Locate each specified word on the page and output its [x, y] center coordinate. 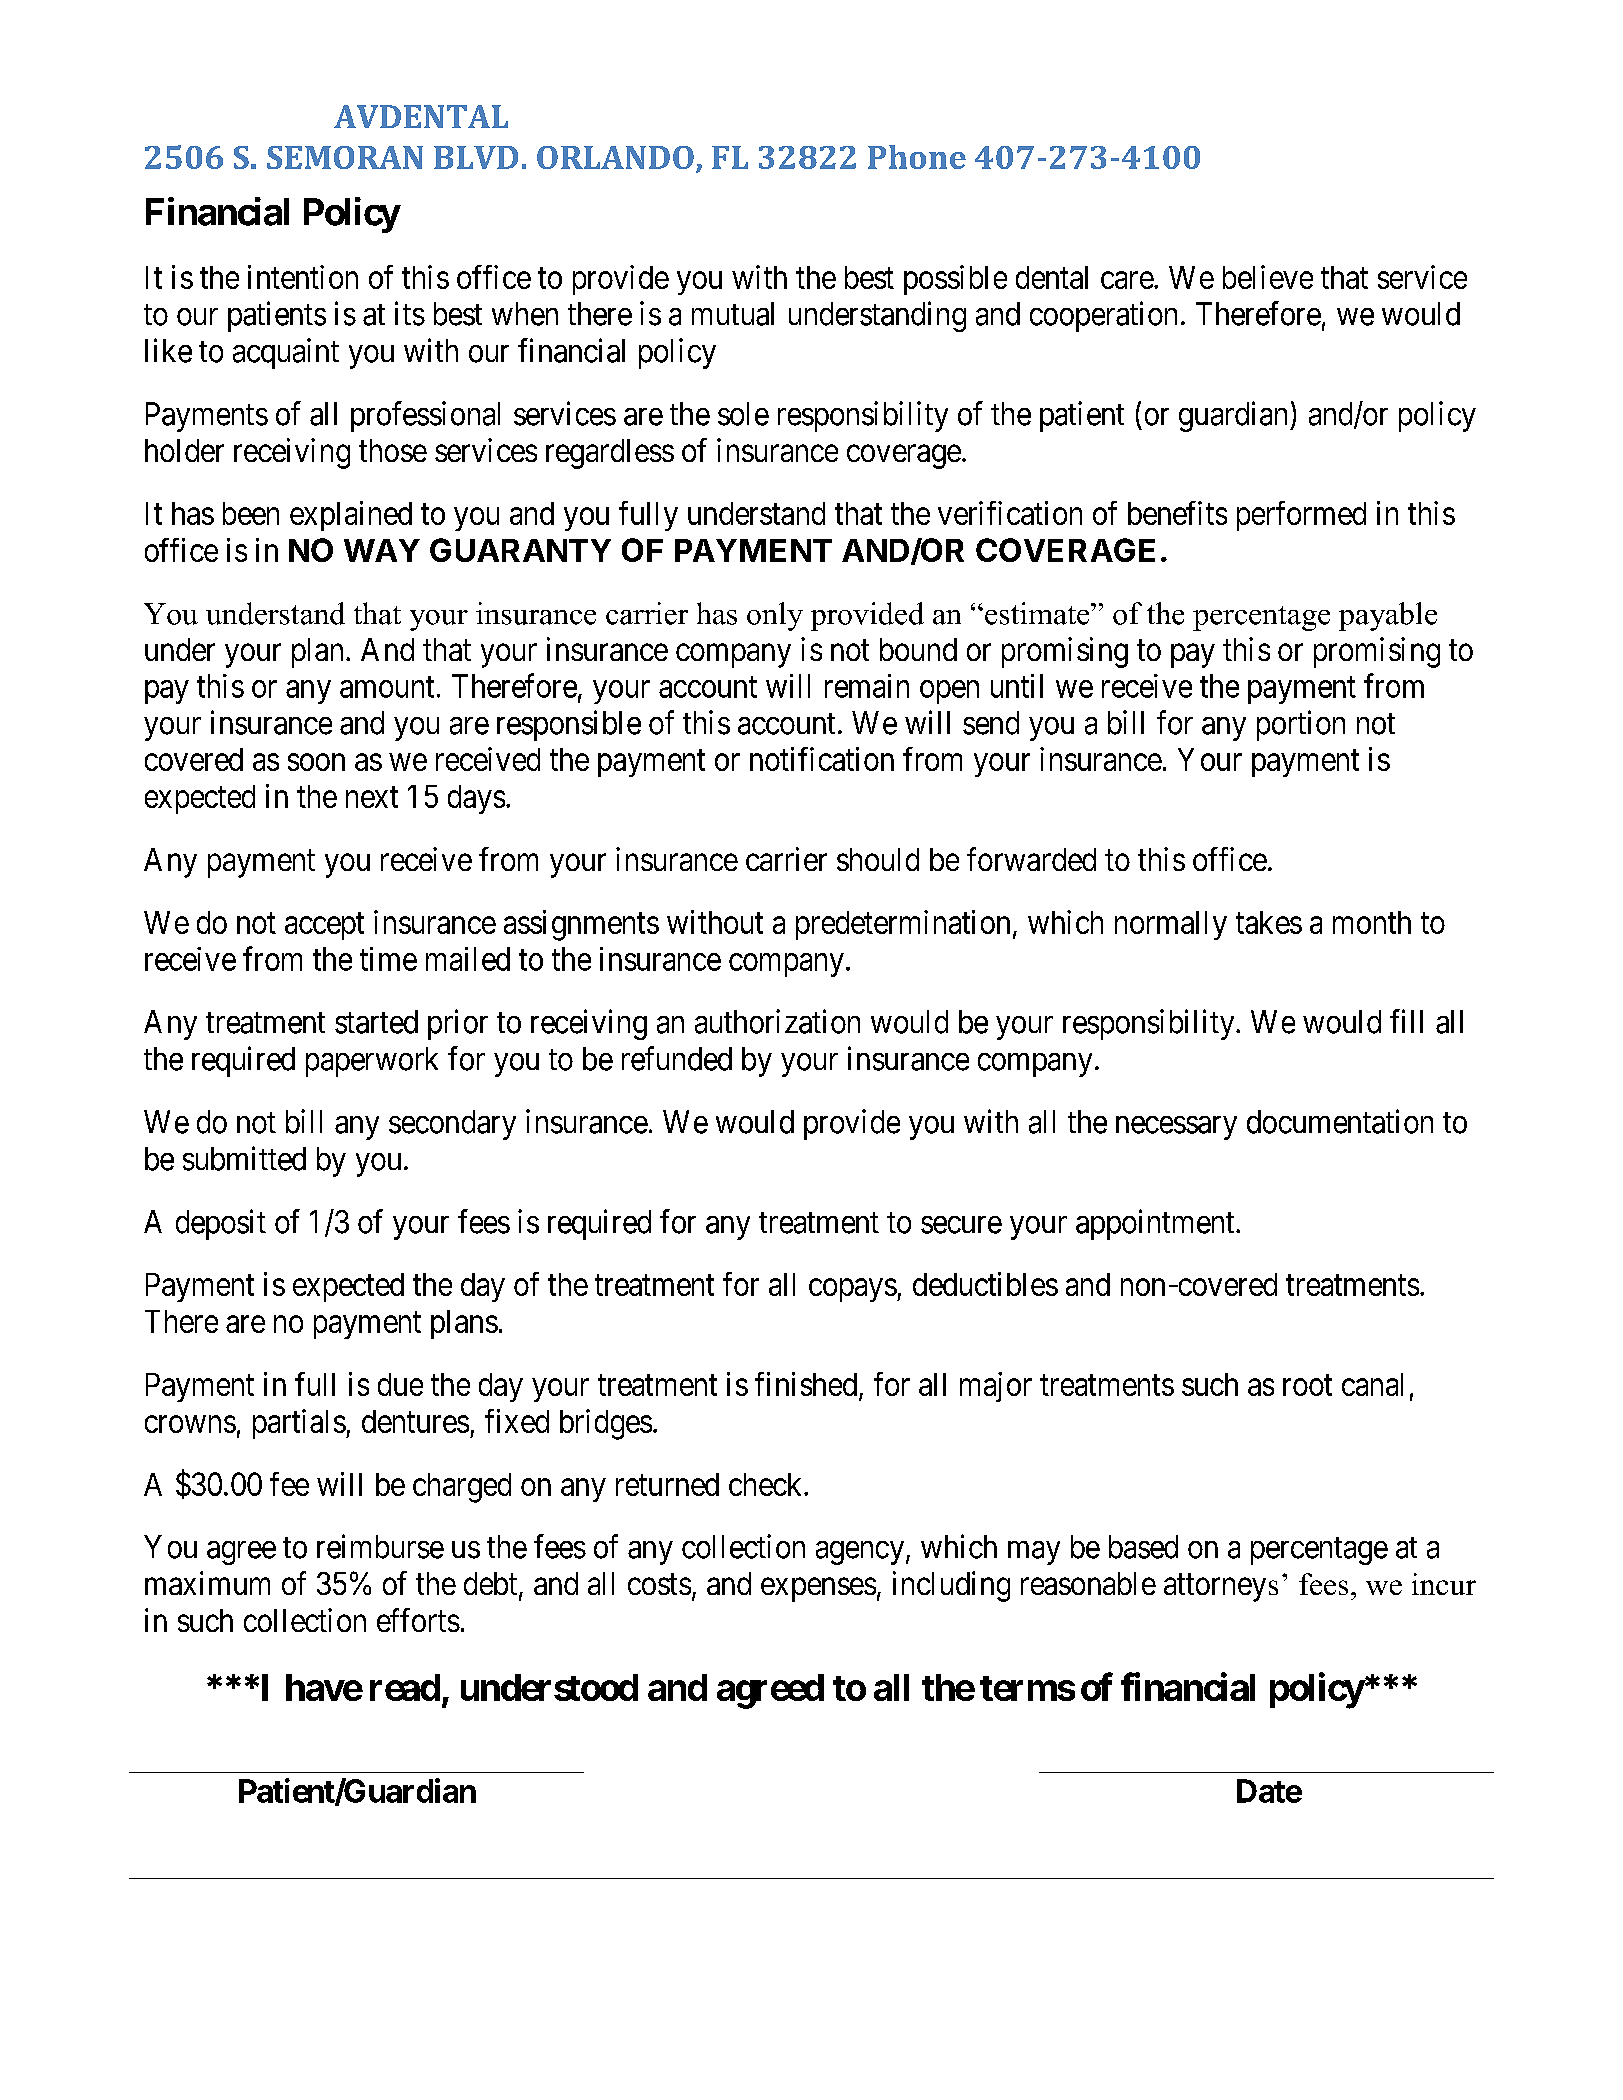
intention [303, 277]
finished [806, 1384]
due [400, 1384]
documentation [1340, 1121]
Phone [917, 157]
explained [351, 516]
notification [822, 759]
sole [743, 414]
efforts [418, 1620]
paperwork [372, 1062]
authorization [777, 1021]
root [1307, 1385]
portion [1301, 725]
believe [1268, 277]
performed [1301, 516]
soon [316, 762]
